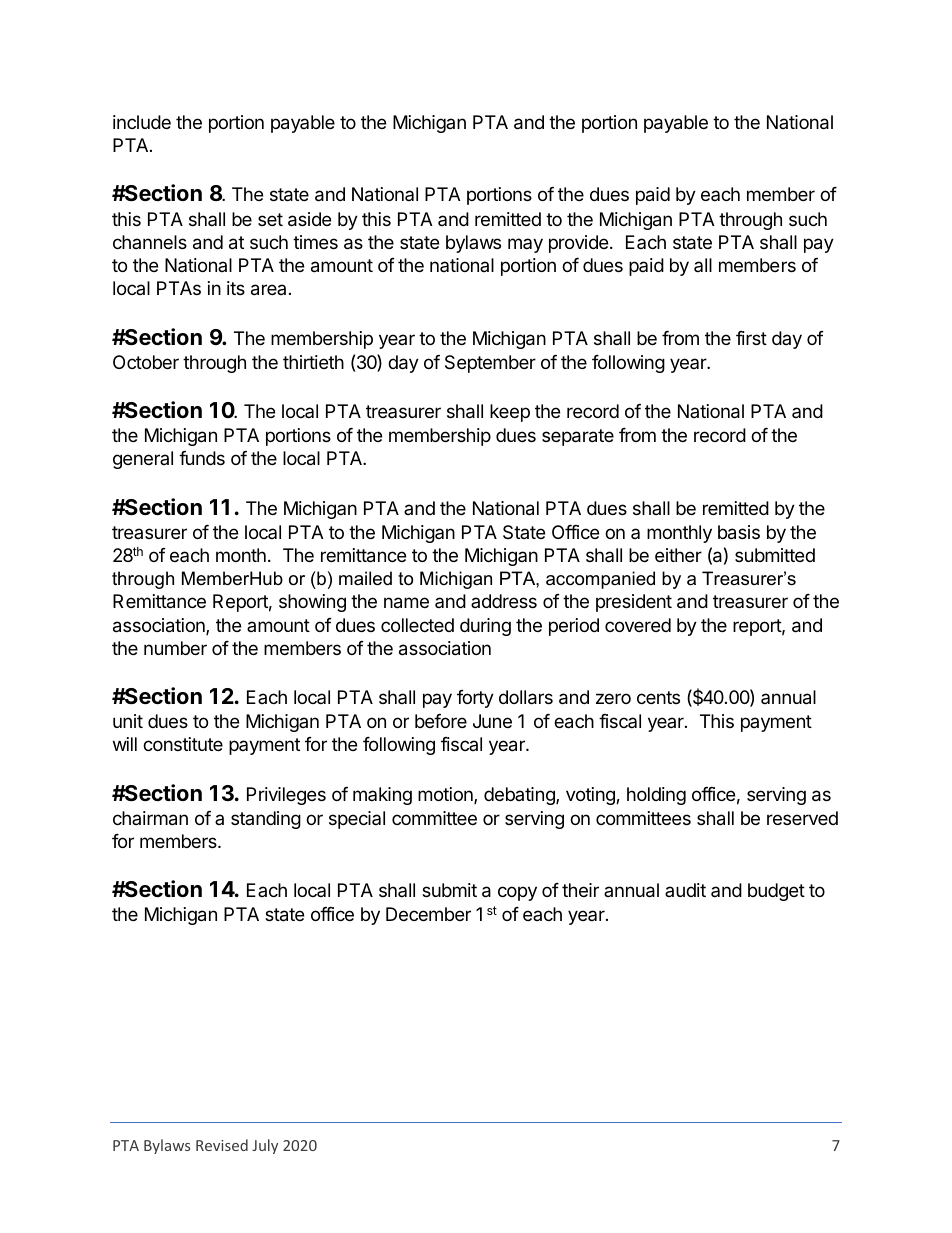 The height and width of the document is (1233, 952). Describe the element at coordinates (525, 245) in the document. I see `may` at that location.
